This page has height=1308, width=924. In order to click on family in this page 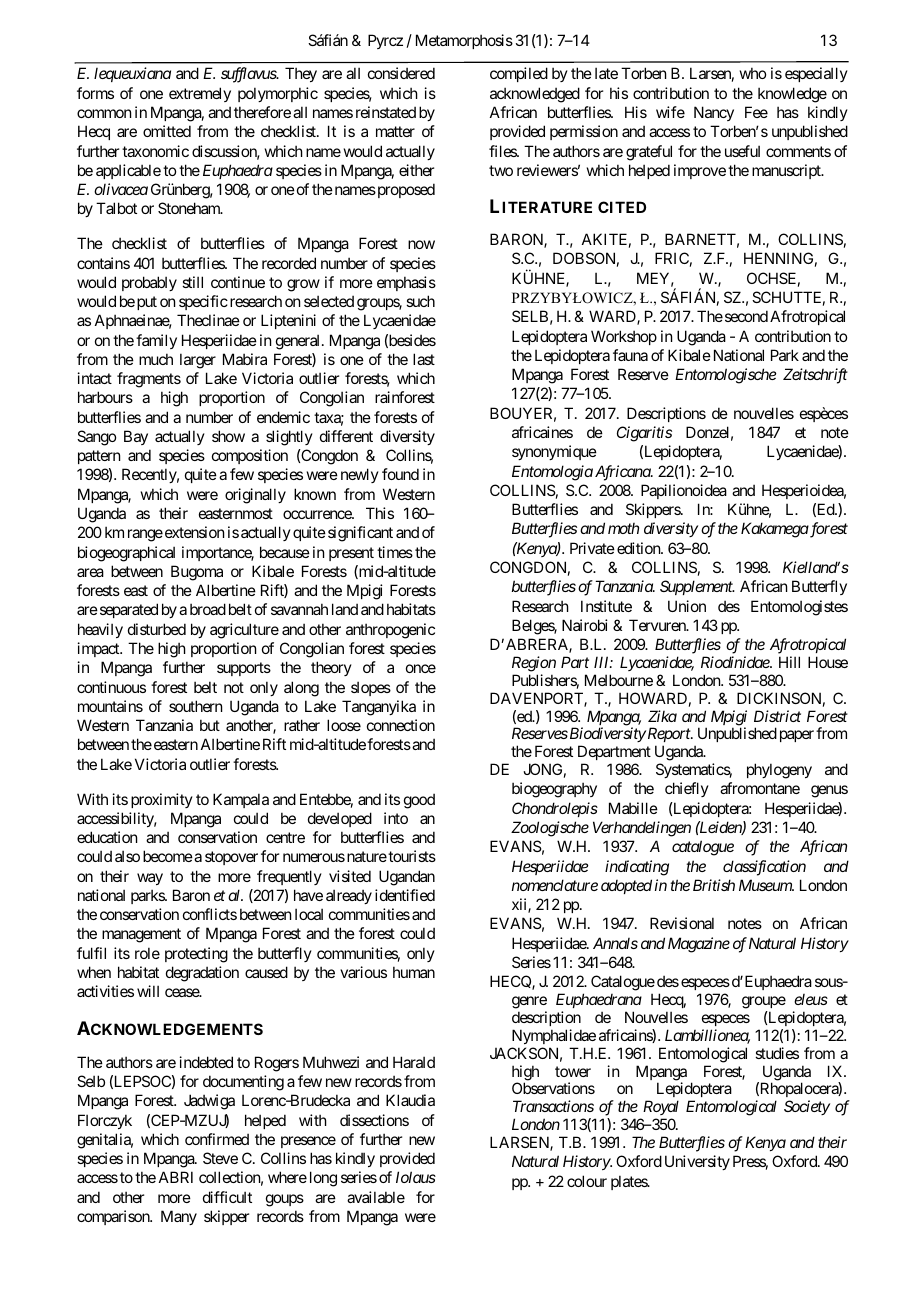, I will do `click(156, 341)`.
